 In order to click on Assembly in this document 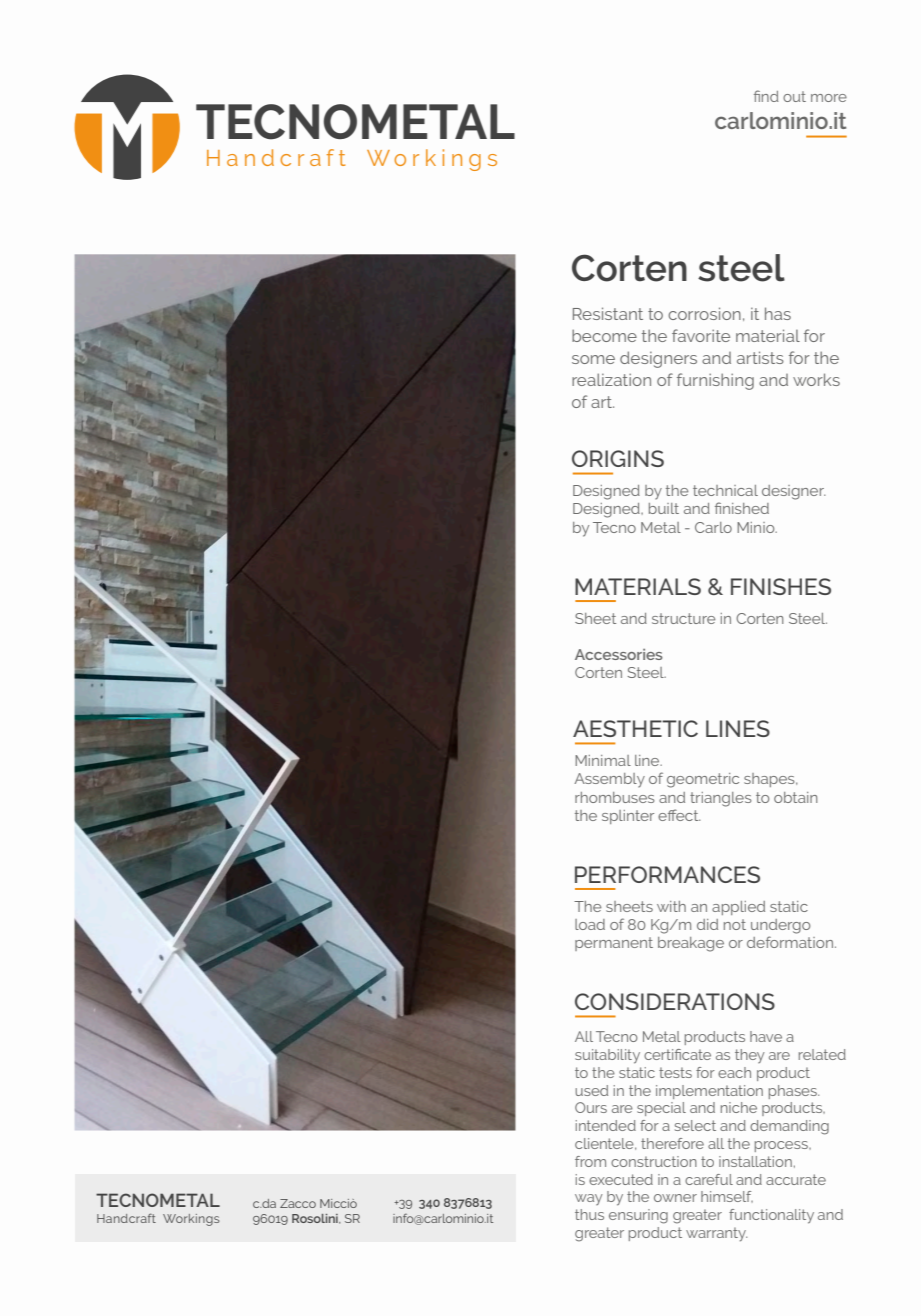, I will do `click(609, 780)`.
